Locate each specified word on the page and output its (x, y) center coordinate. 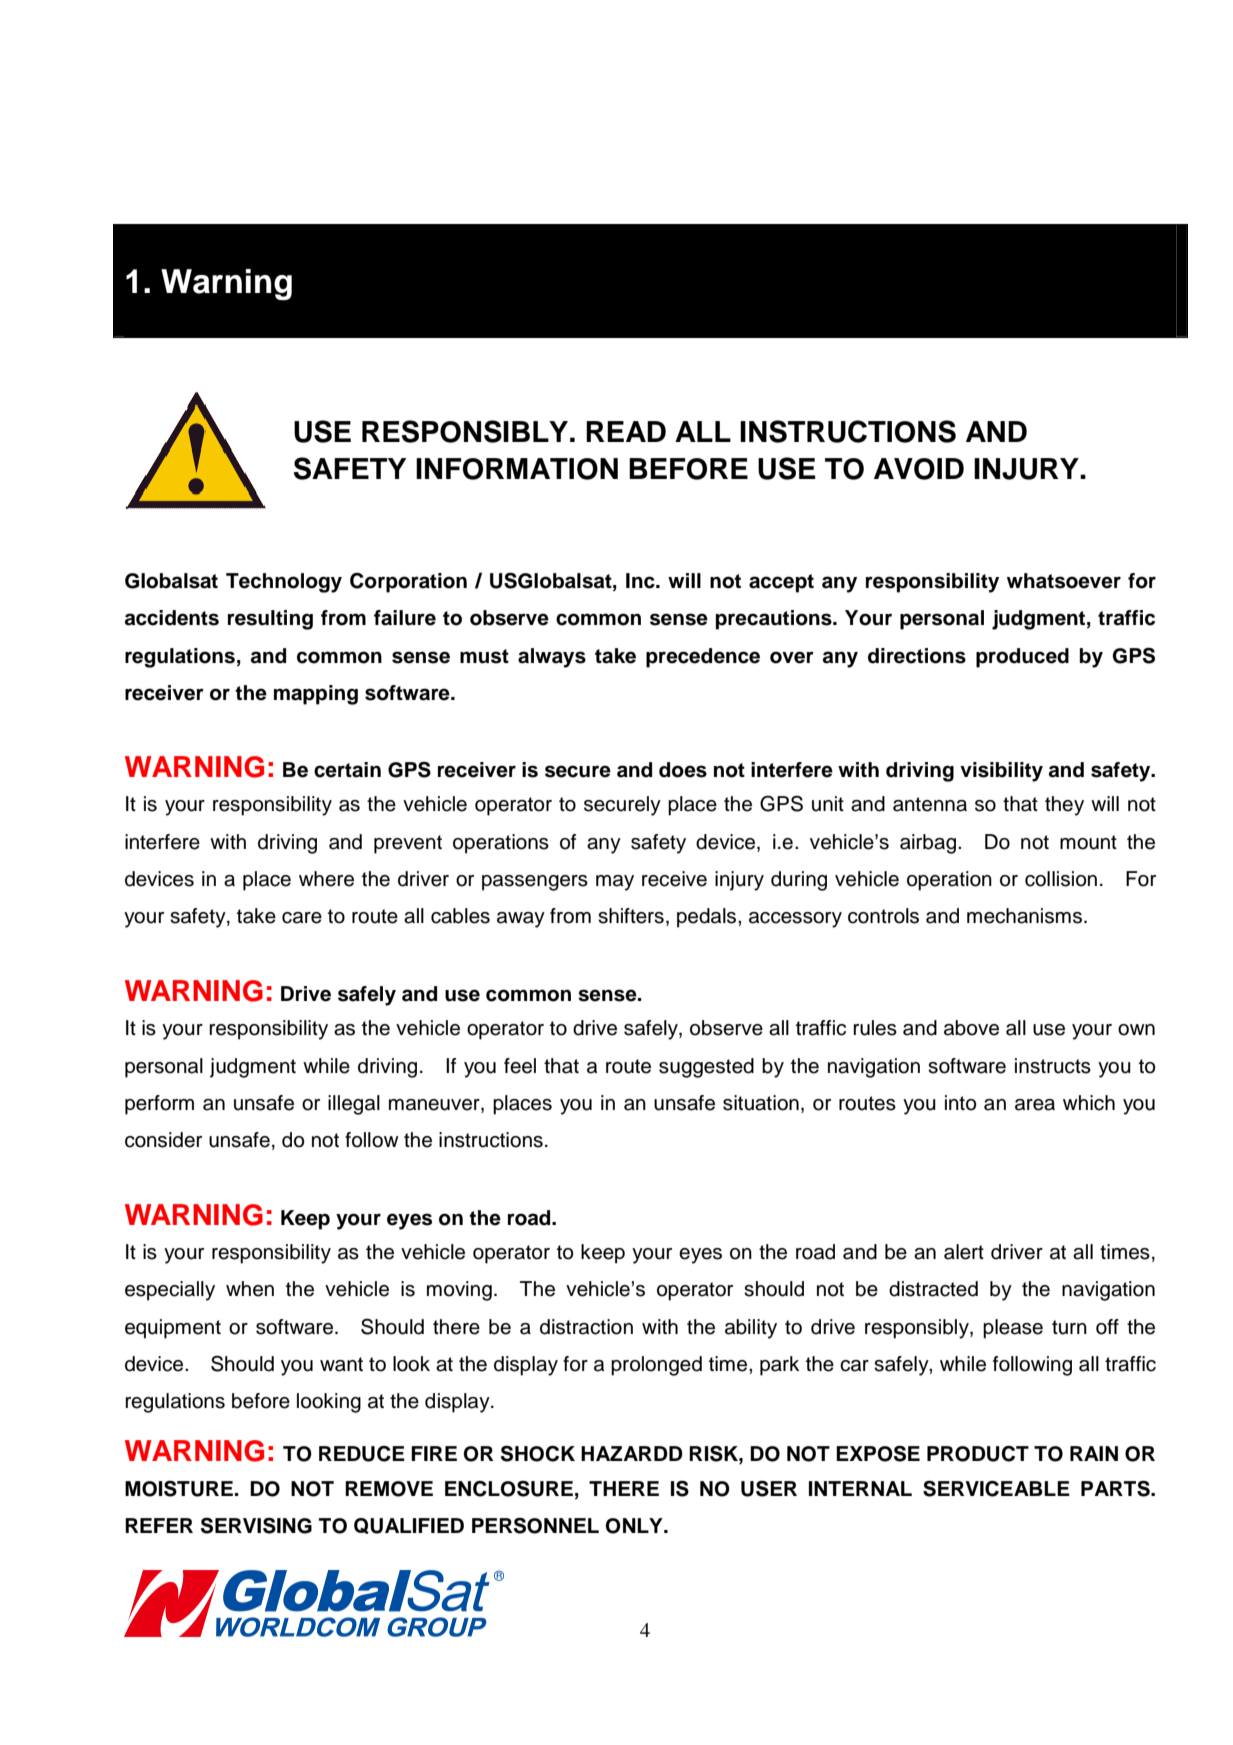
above (971, 1028)
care (302, 918)
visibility (1001, 772)
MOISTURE (179, 1489)
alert (964, 1252)
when (250, 1289)
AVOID (919, 469)
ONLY (635, 1526)
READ (626, 431)
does (683, 770)
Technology (284, 583)
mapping (316, 695)
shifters (631, 916)
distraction (586, 1327)
